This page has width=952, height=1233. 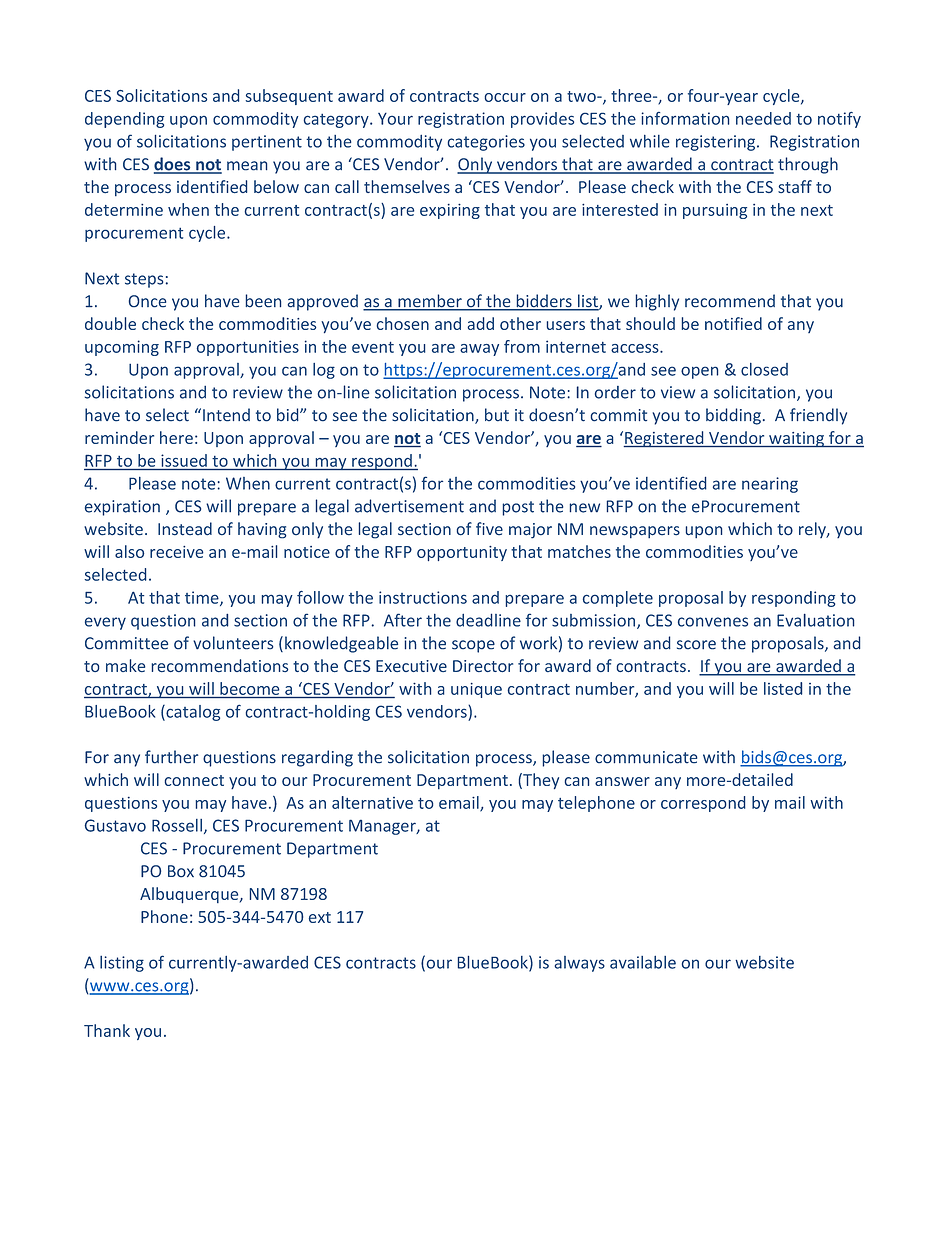 What do you see at coordinates (763, 118) in the page?
I see `needed` at bounding box center [763, 118].
